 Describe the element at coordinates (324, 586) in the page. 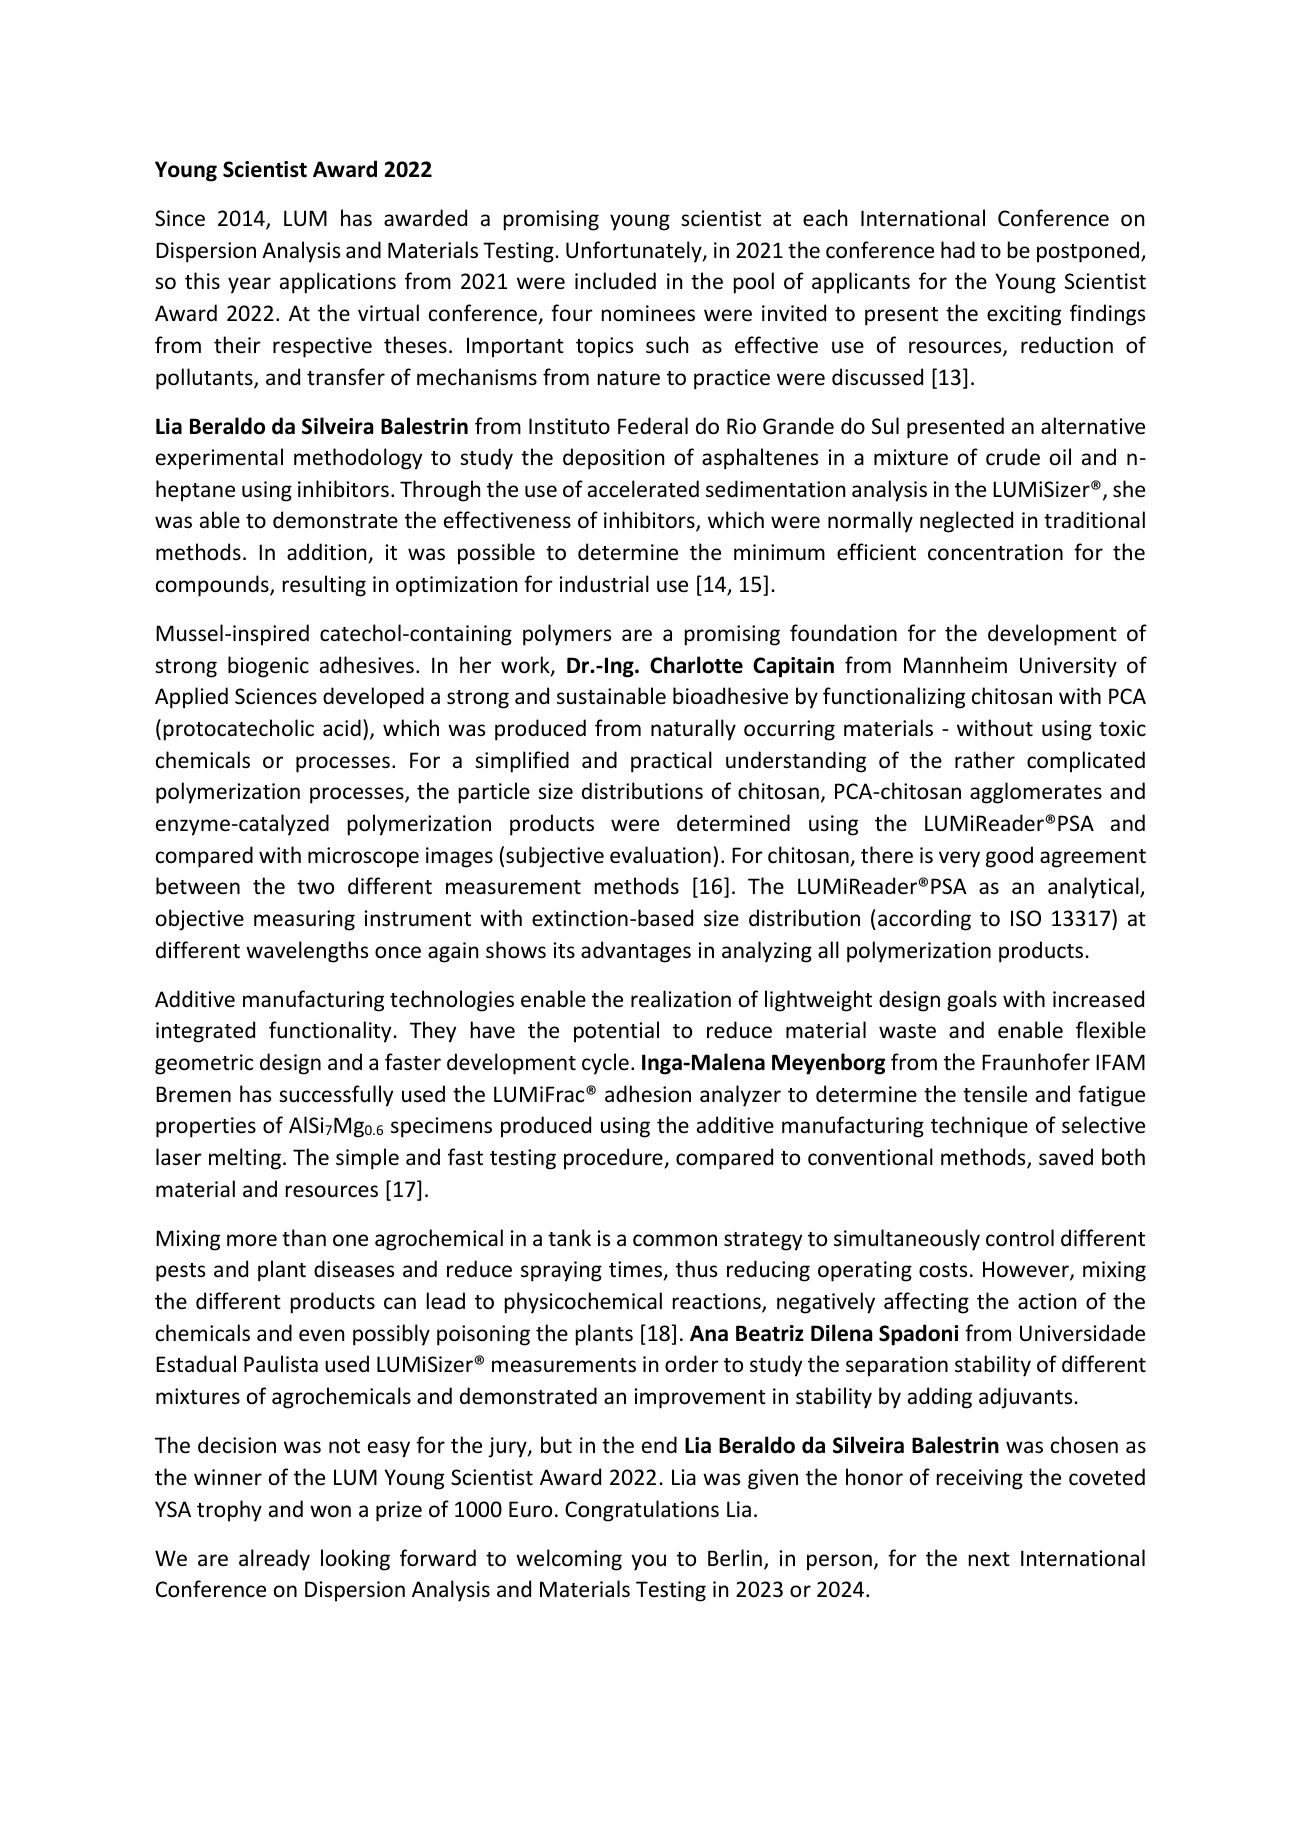

I see `resulting` at that location.
